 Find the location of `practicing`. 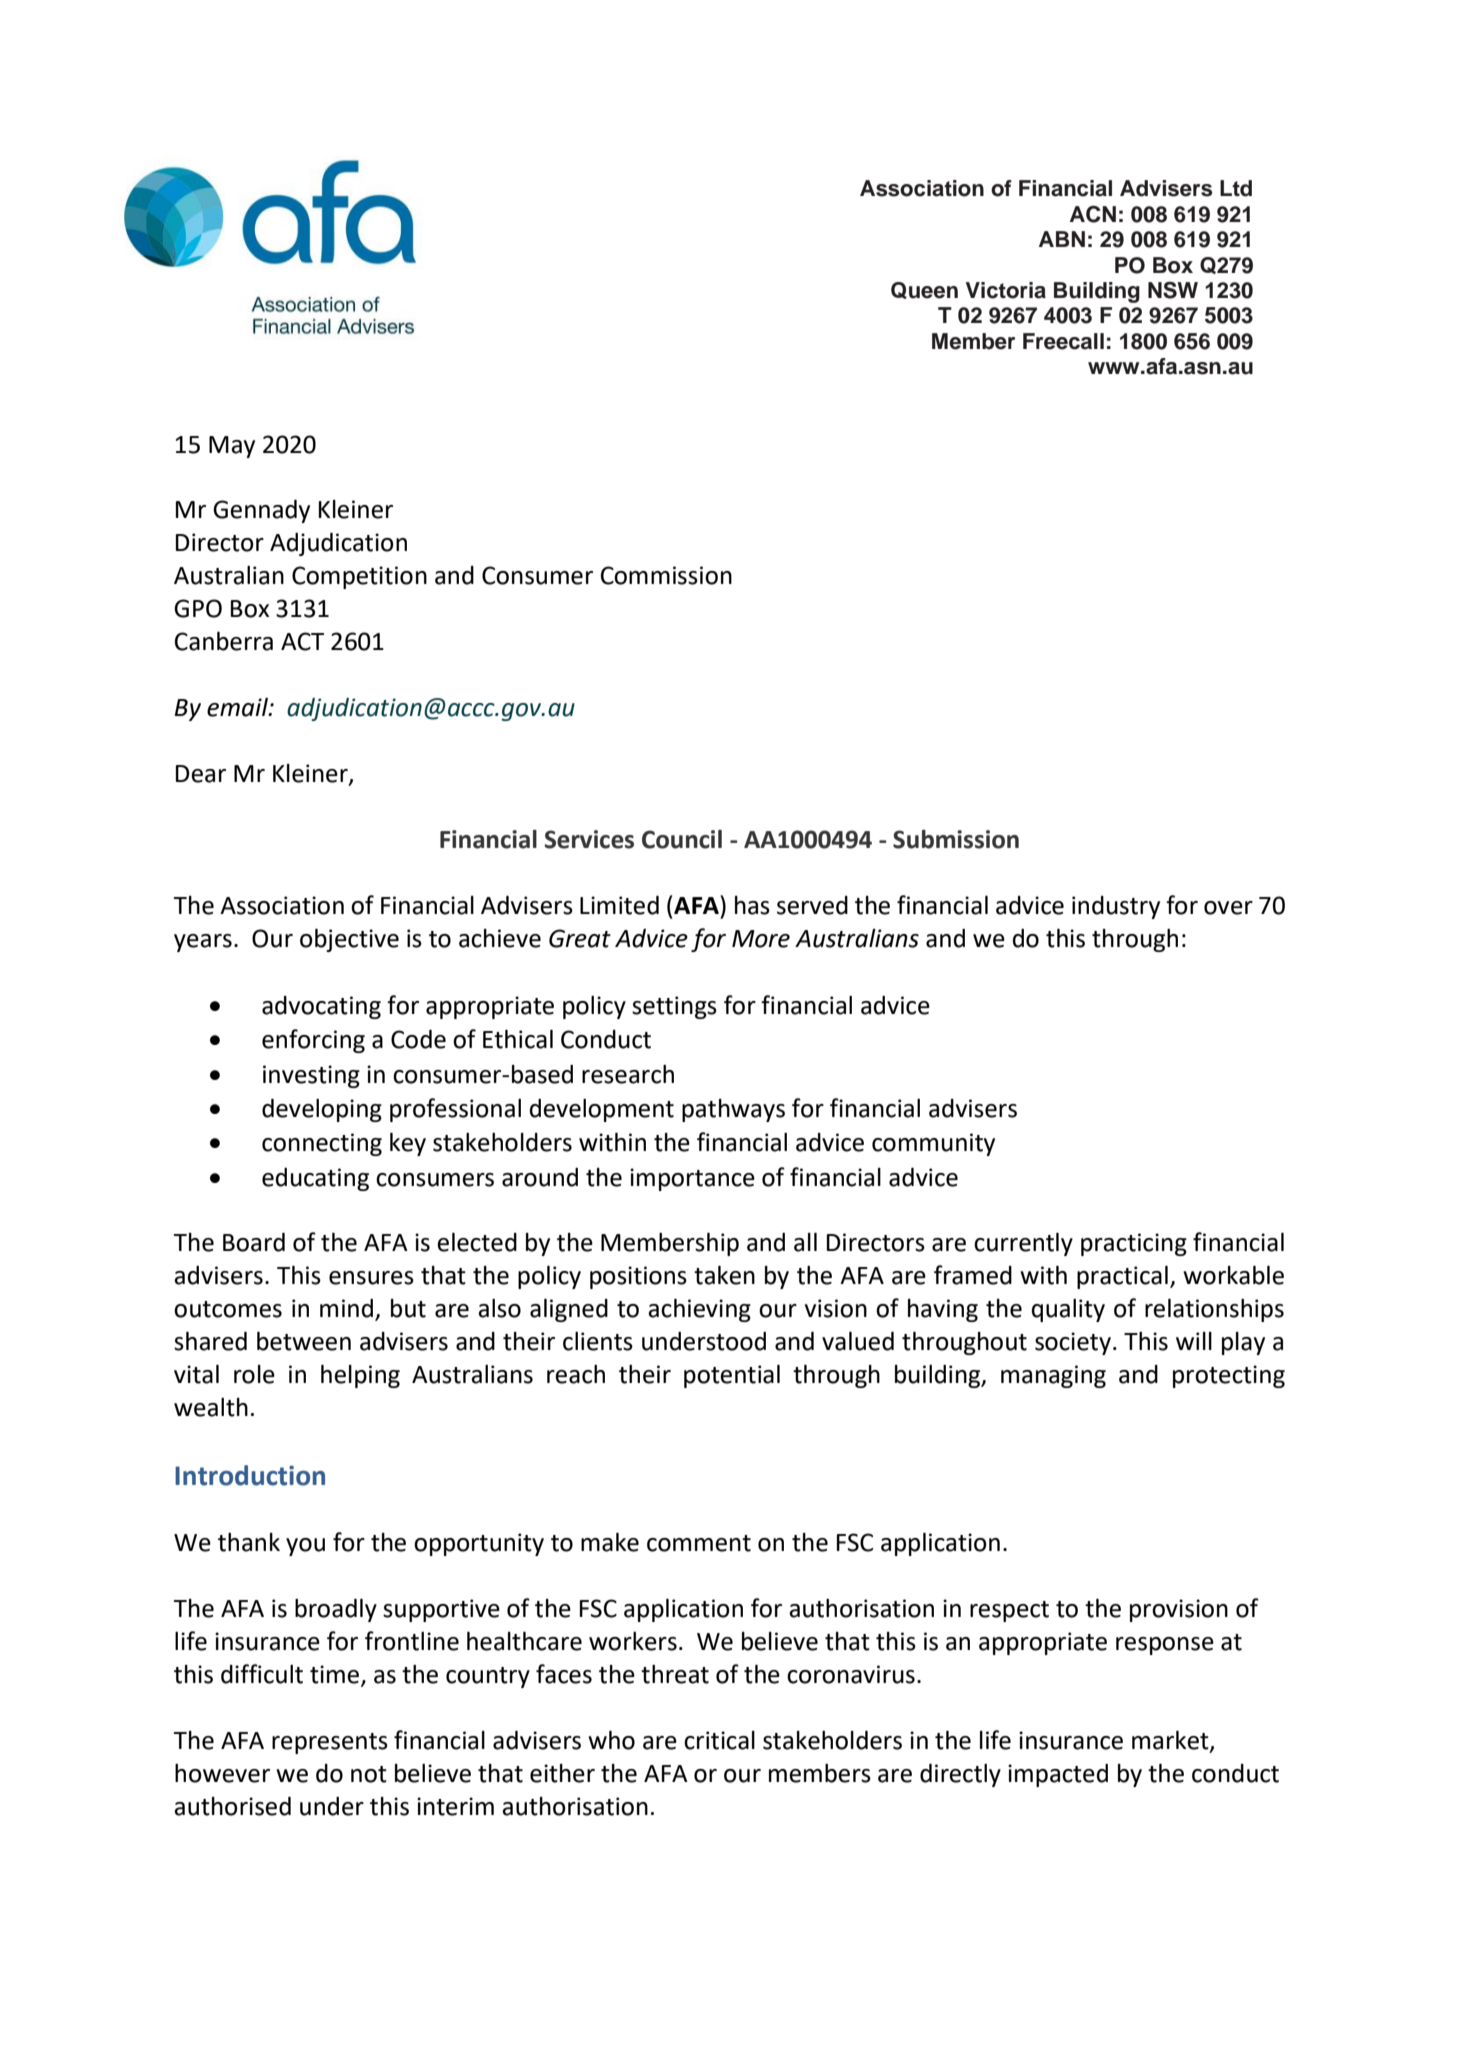

practicing is located at coordinates (1134, 1244).
